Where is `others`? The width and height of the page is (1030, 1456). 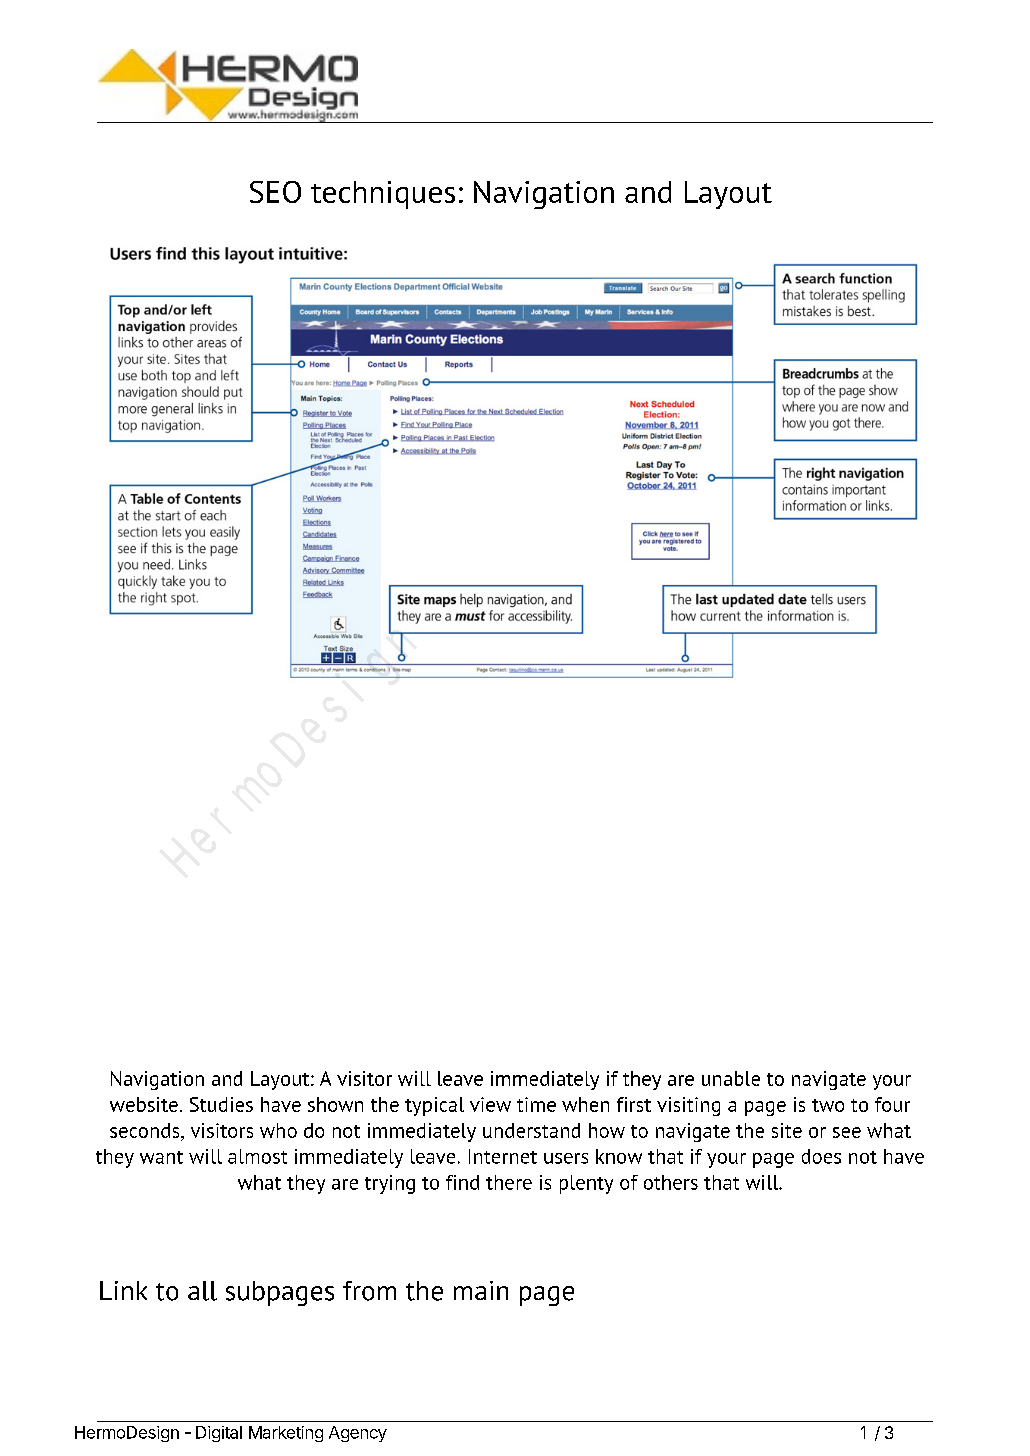
others is located at coordinates (671, 1182).
